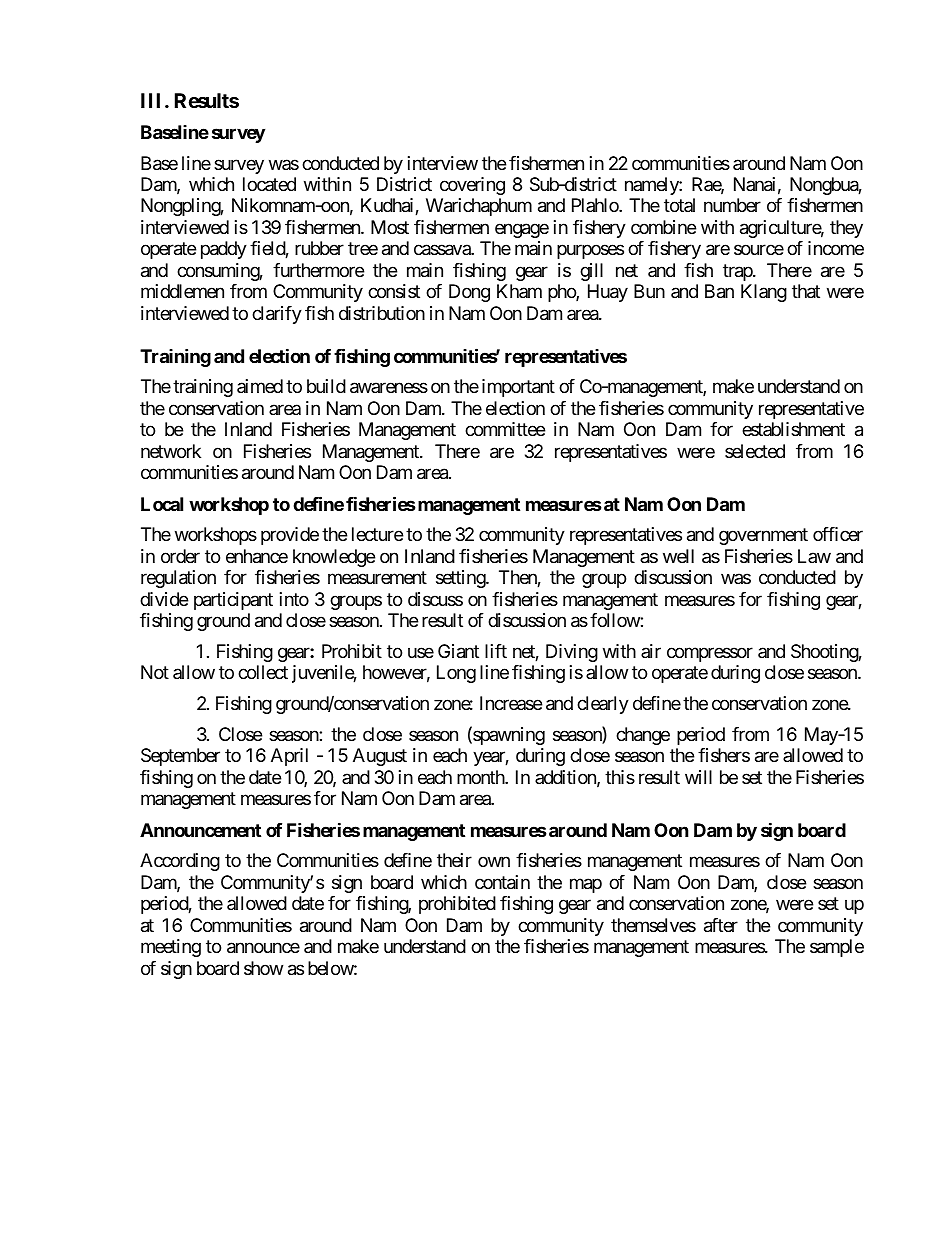 Image resolution: width=952 pixels, height=1233 pixels. What do you see at coordinates (732, 205) in the screenshot?
I see `number` at bounding box center [732, 205].
